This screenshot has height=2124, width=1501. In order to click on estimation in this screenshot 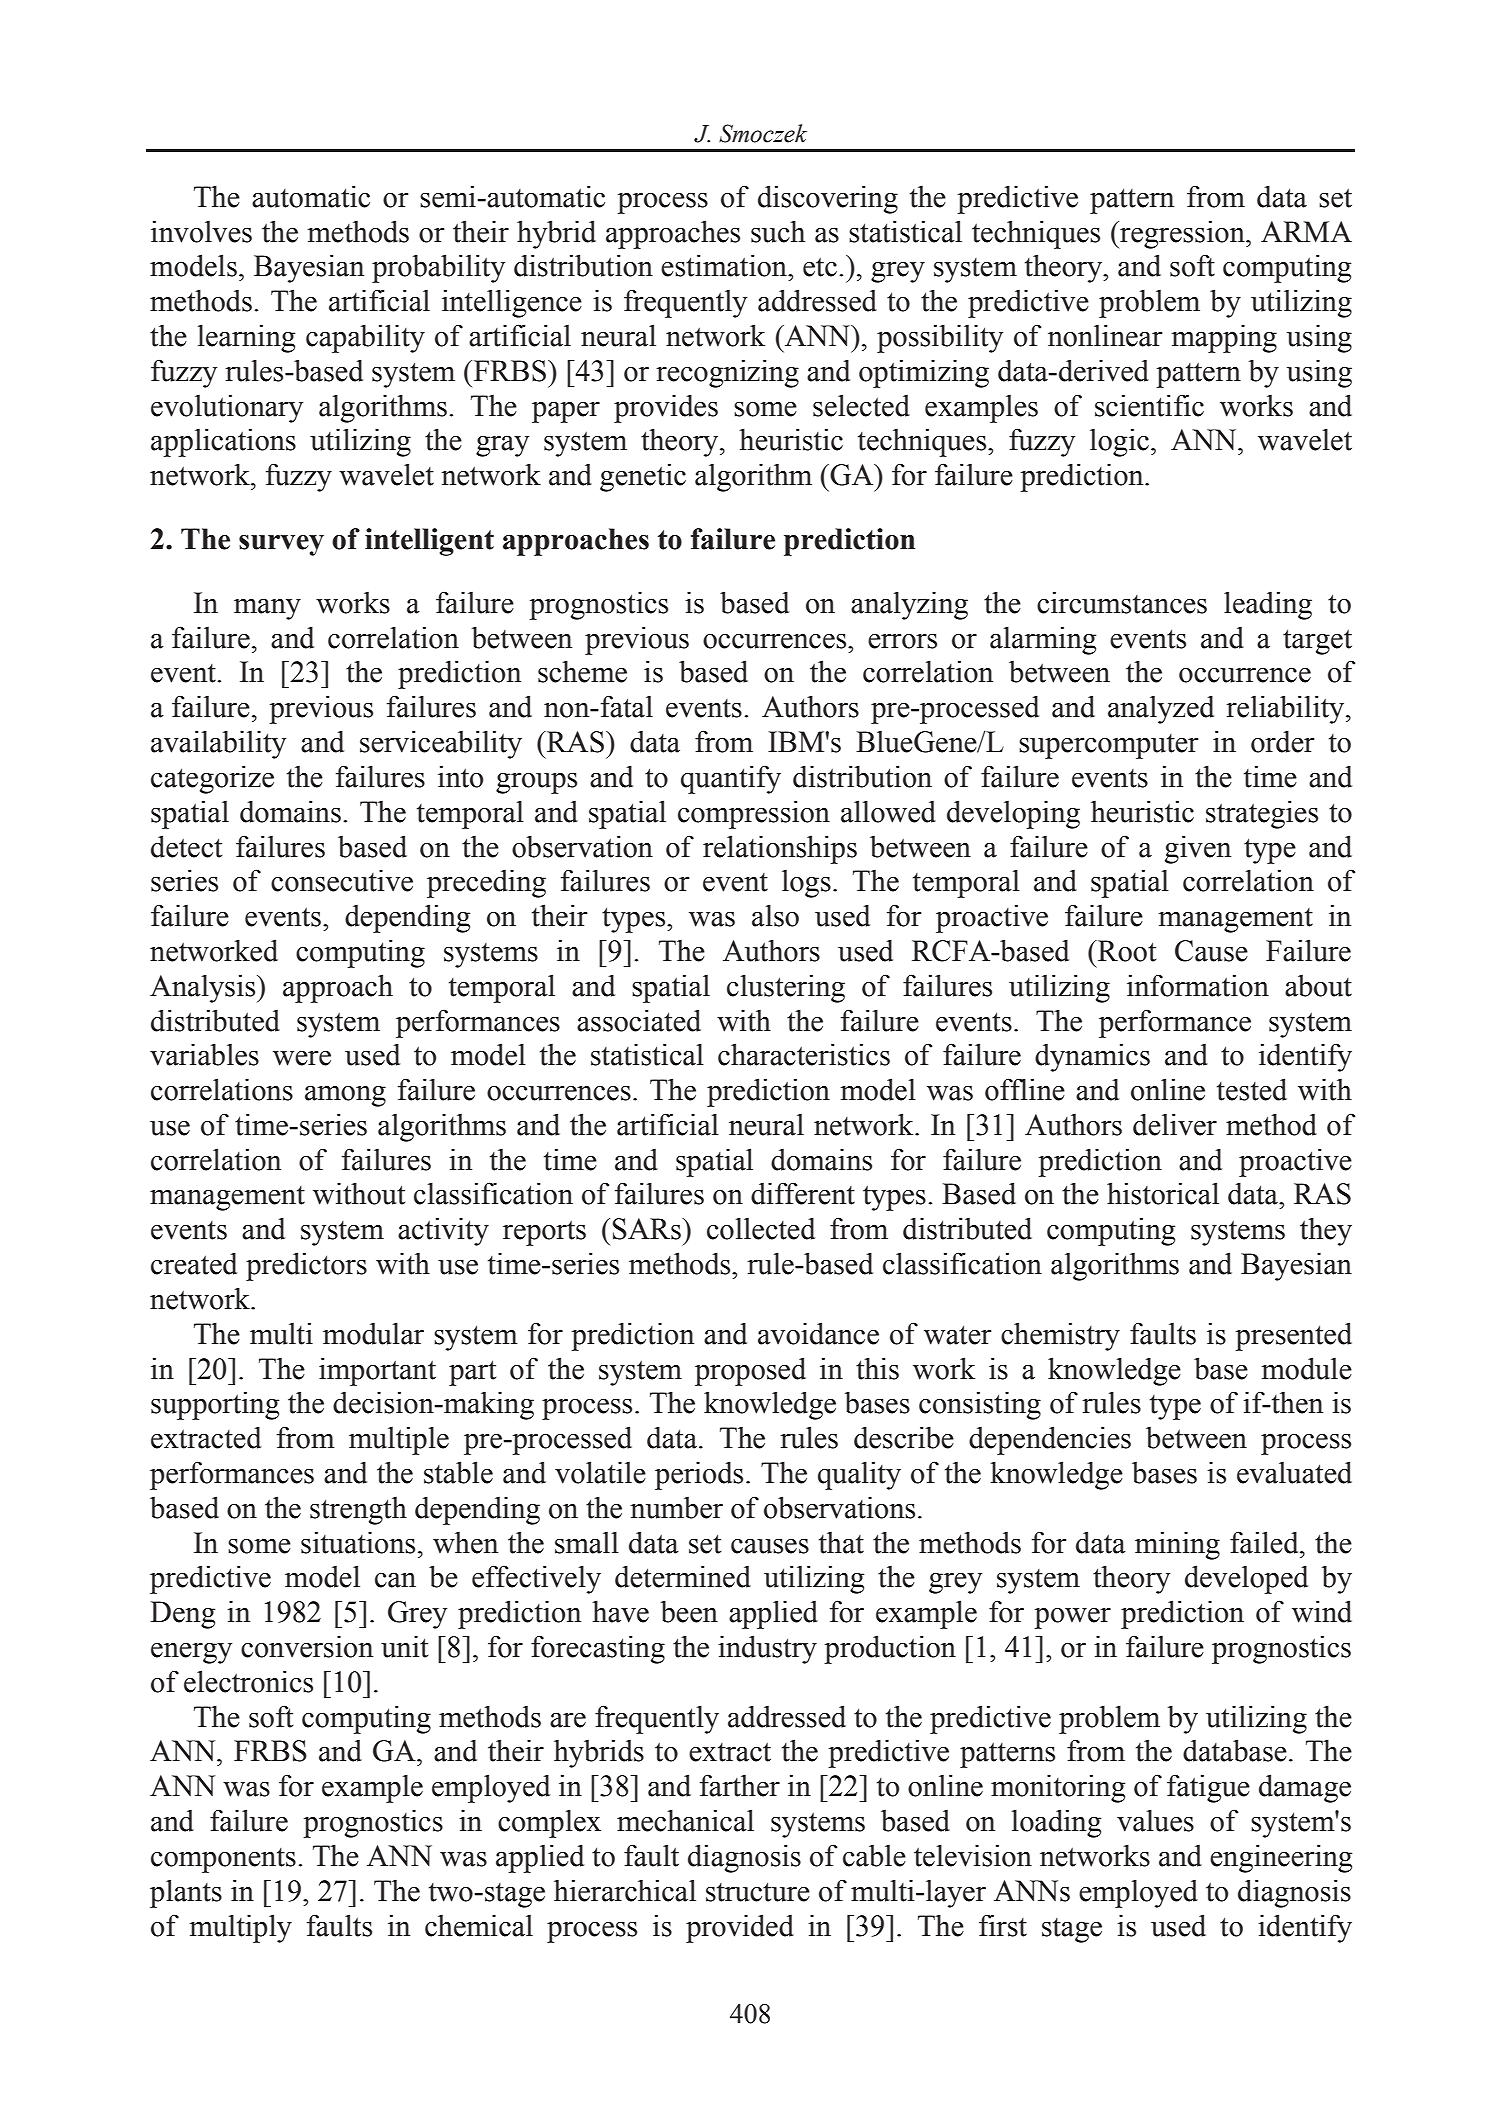, I will do `click(725, 265)`.
